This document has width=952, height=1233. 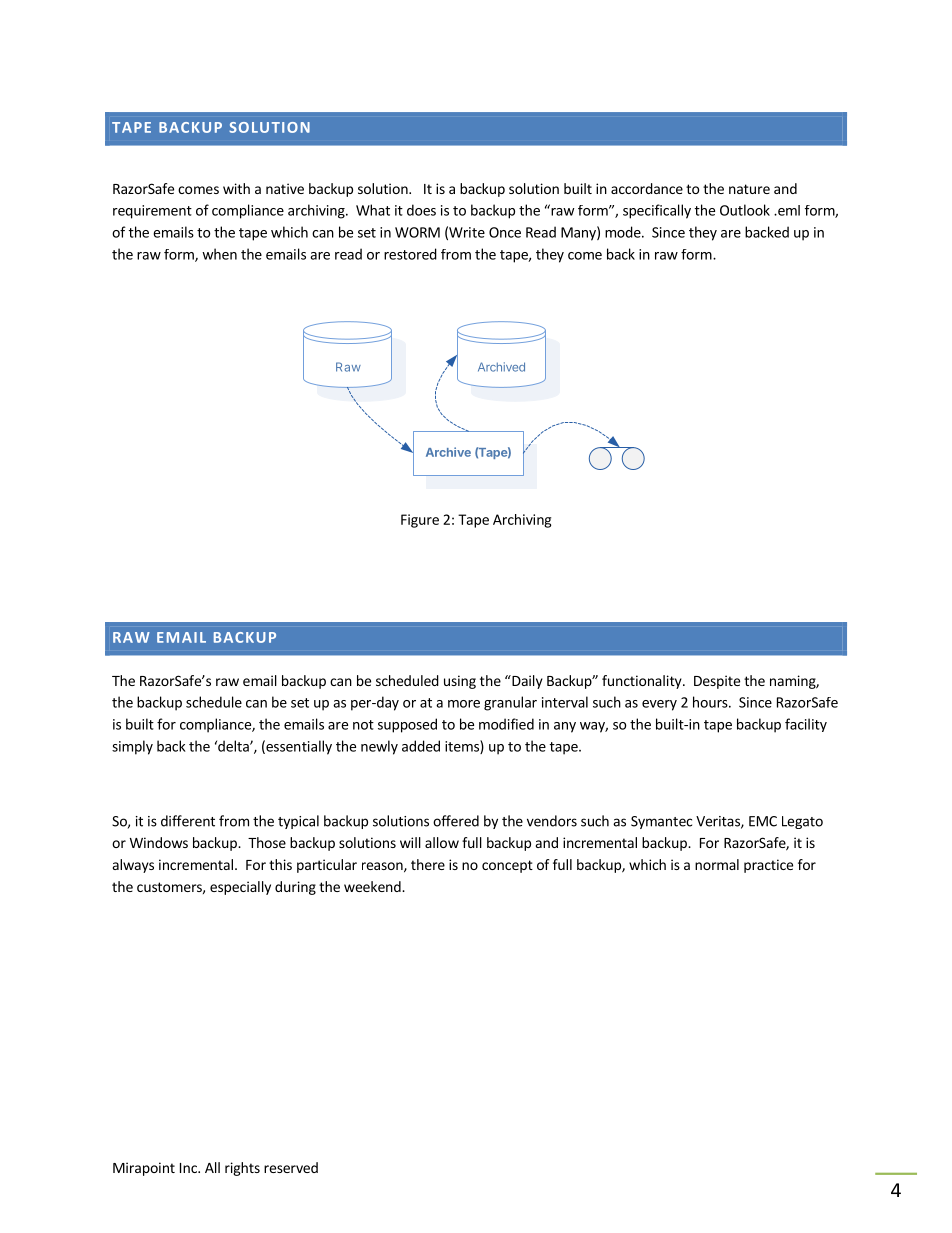 I want to click on using, so click(x=460, y=682).
